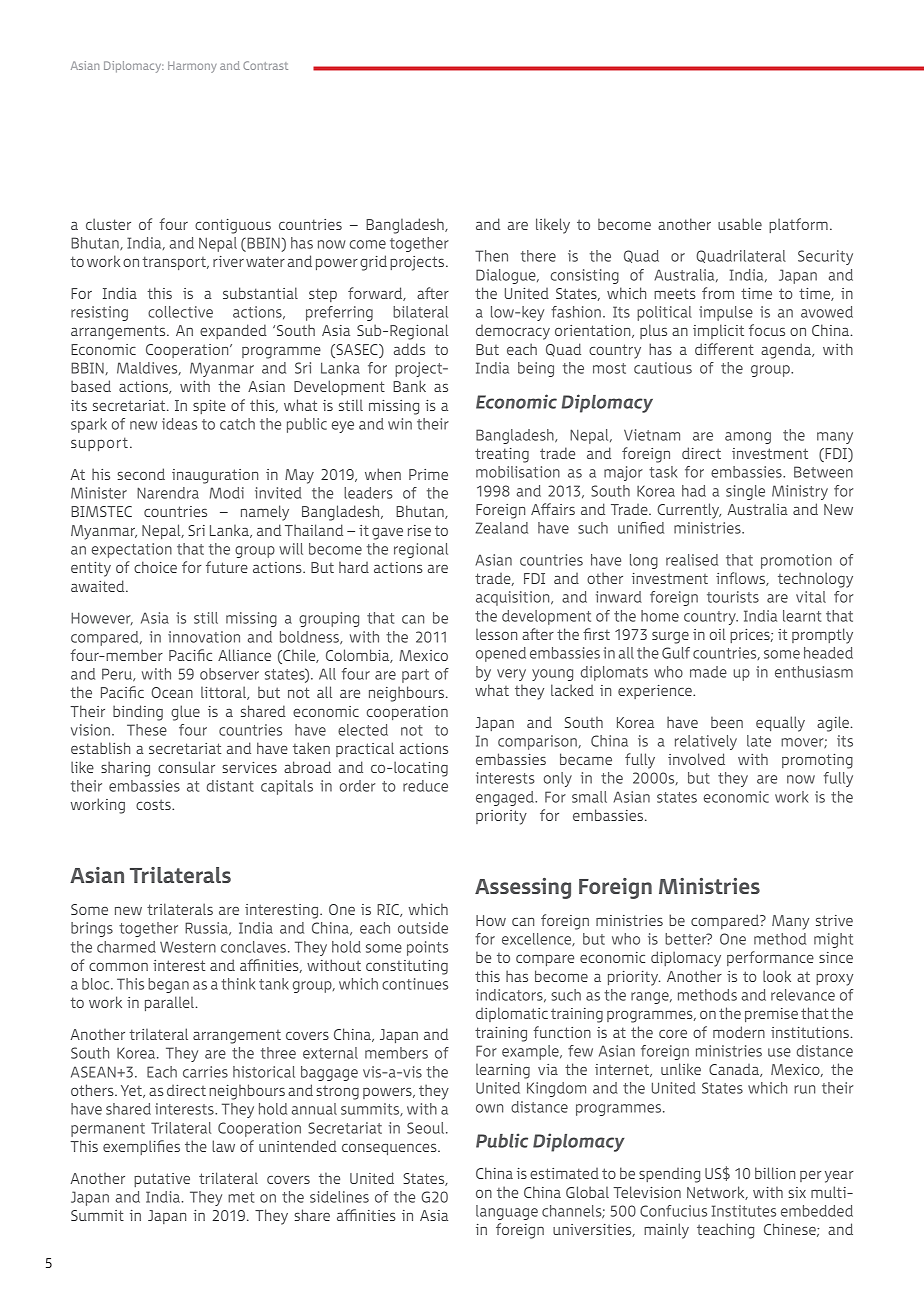 This screenshot has width=924, height=1308. What do you see at coordinates (192, 67) in the screenshot?
I see `Harmony` at bounding box center [192, 67].
